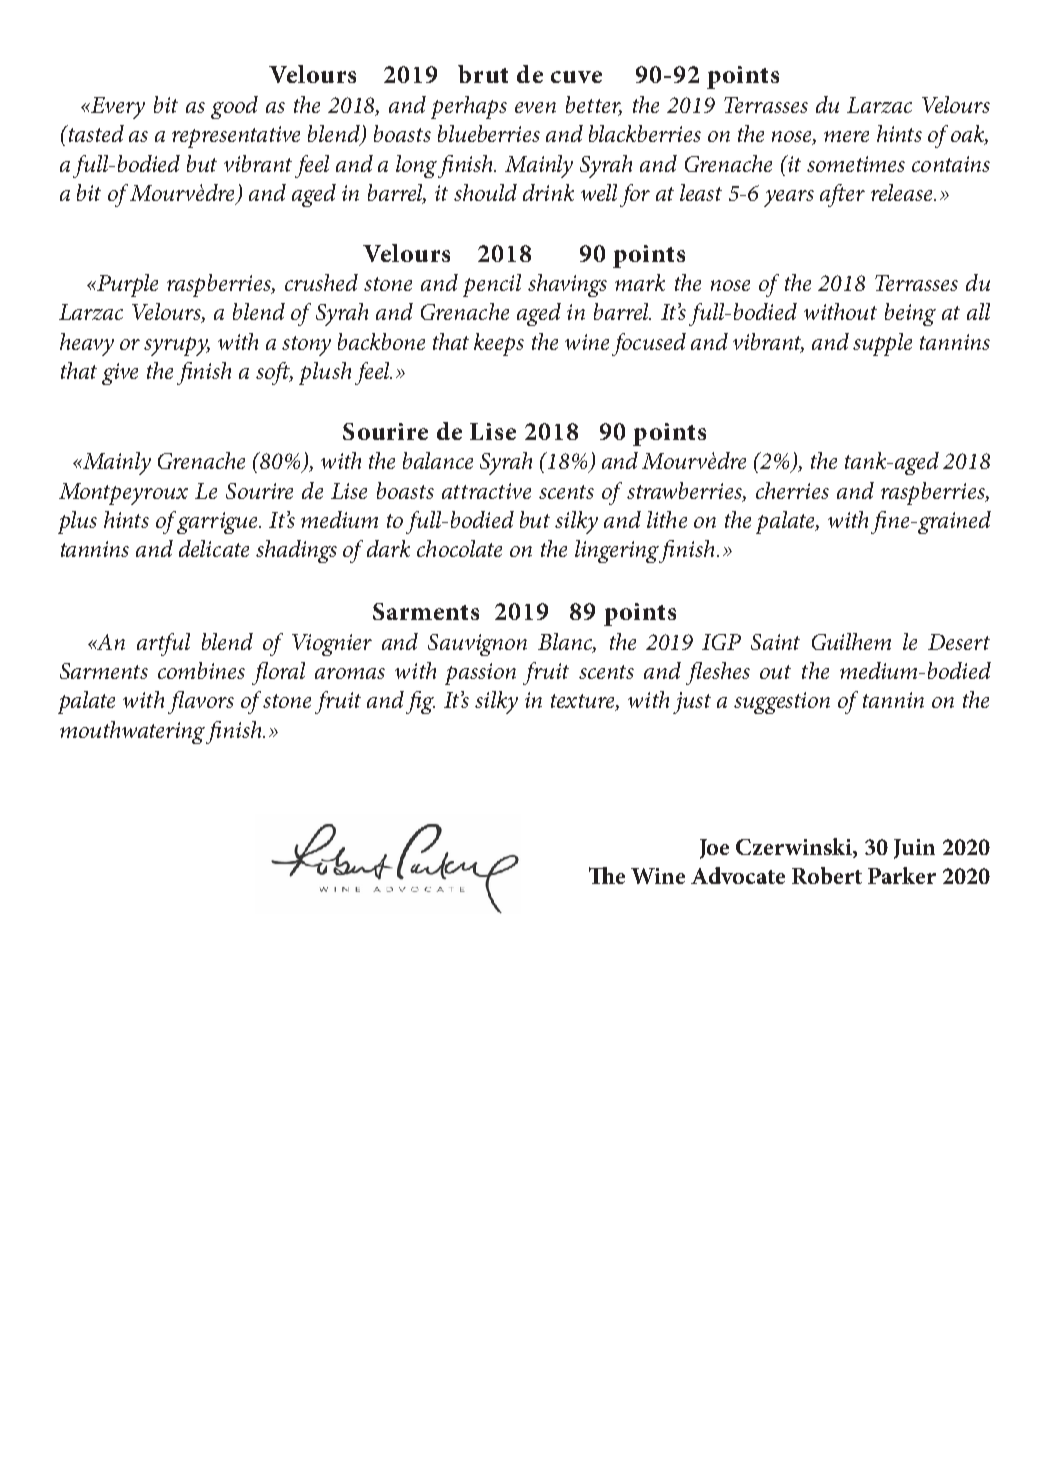 This screenshot has height=1471, width=1040. I want to click on keeps, so click(499, 344).
